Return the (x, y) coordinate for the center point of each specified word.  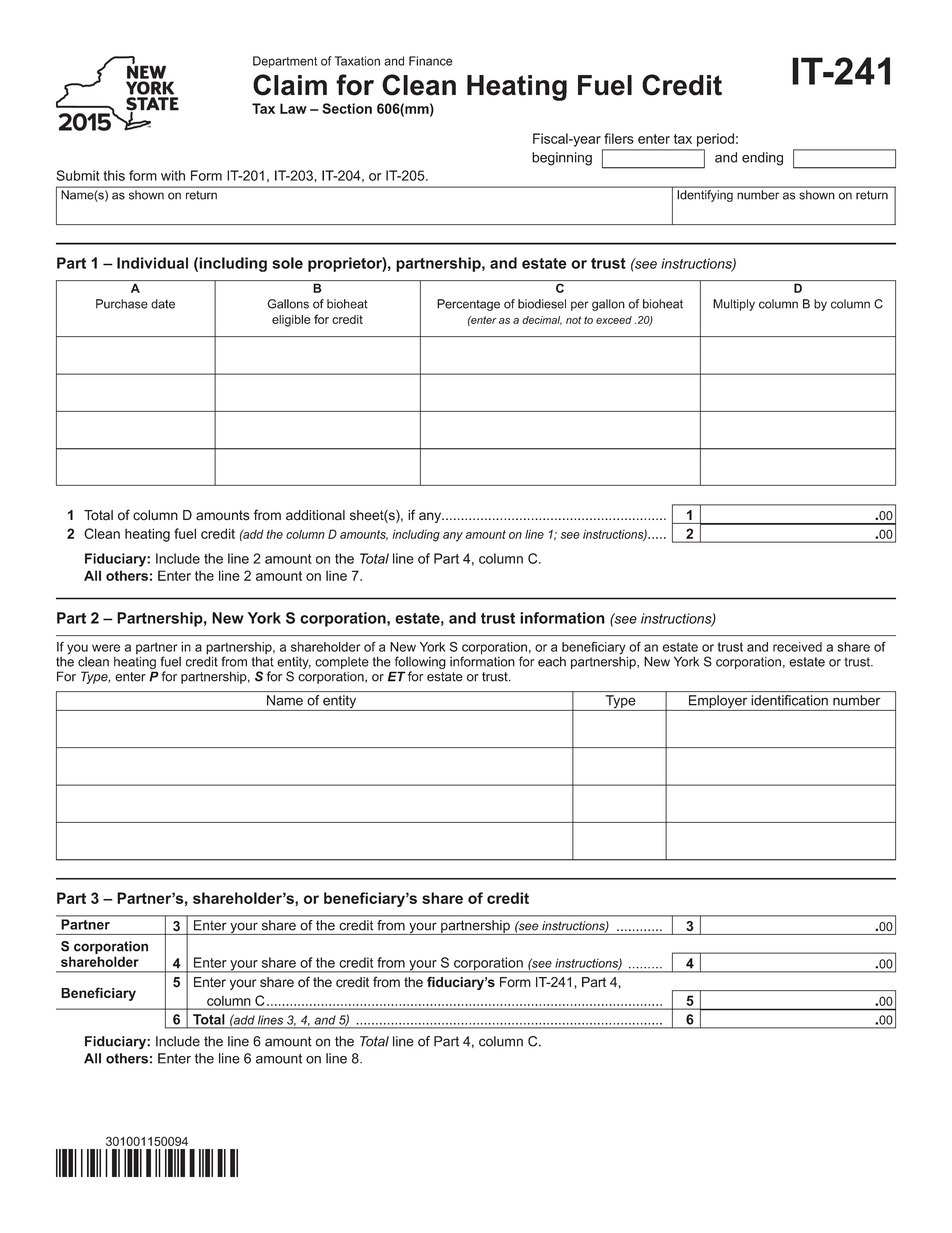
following (419, 664)
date (163, 304)
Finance (430, 61)
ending (762, 159)
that (263, 661)
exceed (614, 320)
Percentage (468, 305)
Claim (290, 85)
